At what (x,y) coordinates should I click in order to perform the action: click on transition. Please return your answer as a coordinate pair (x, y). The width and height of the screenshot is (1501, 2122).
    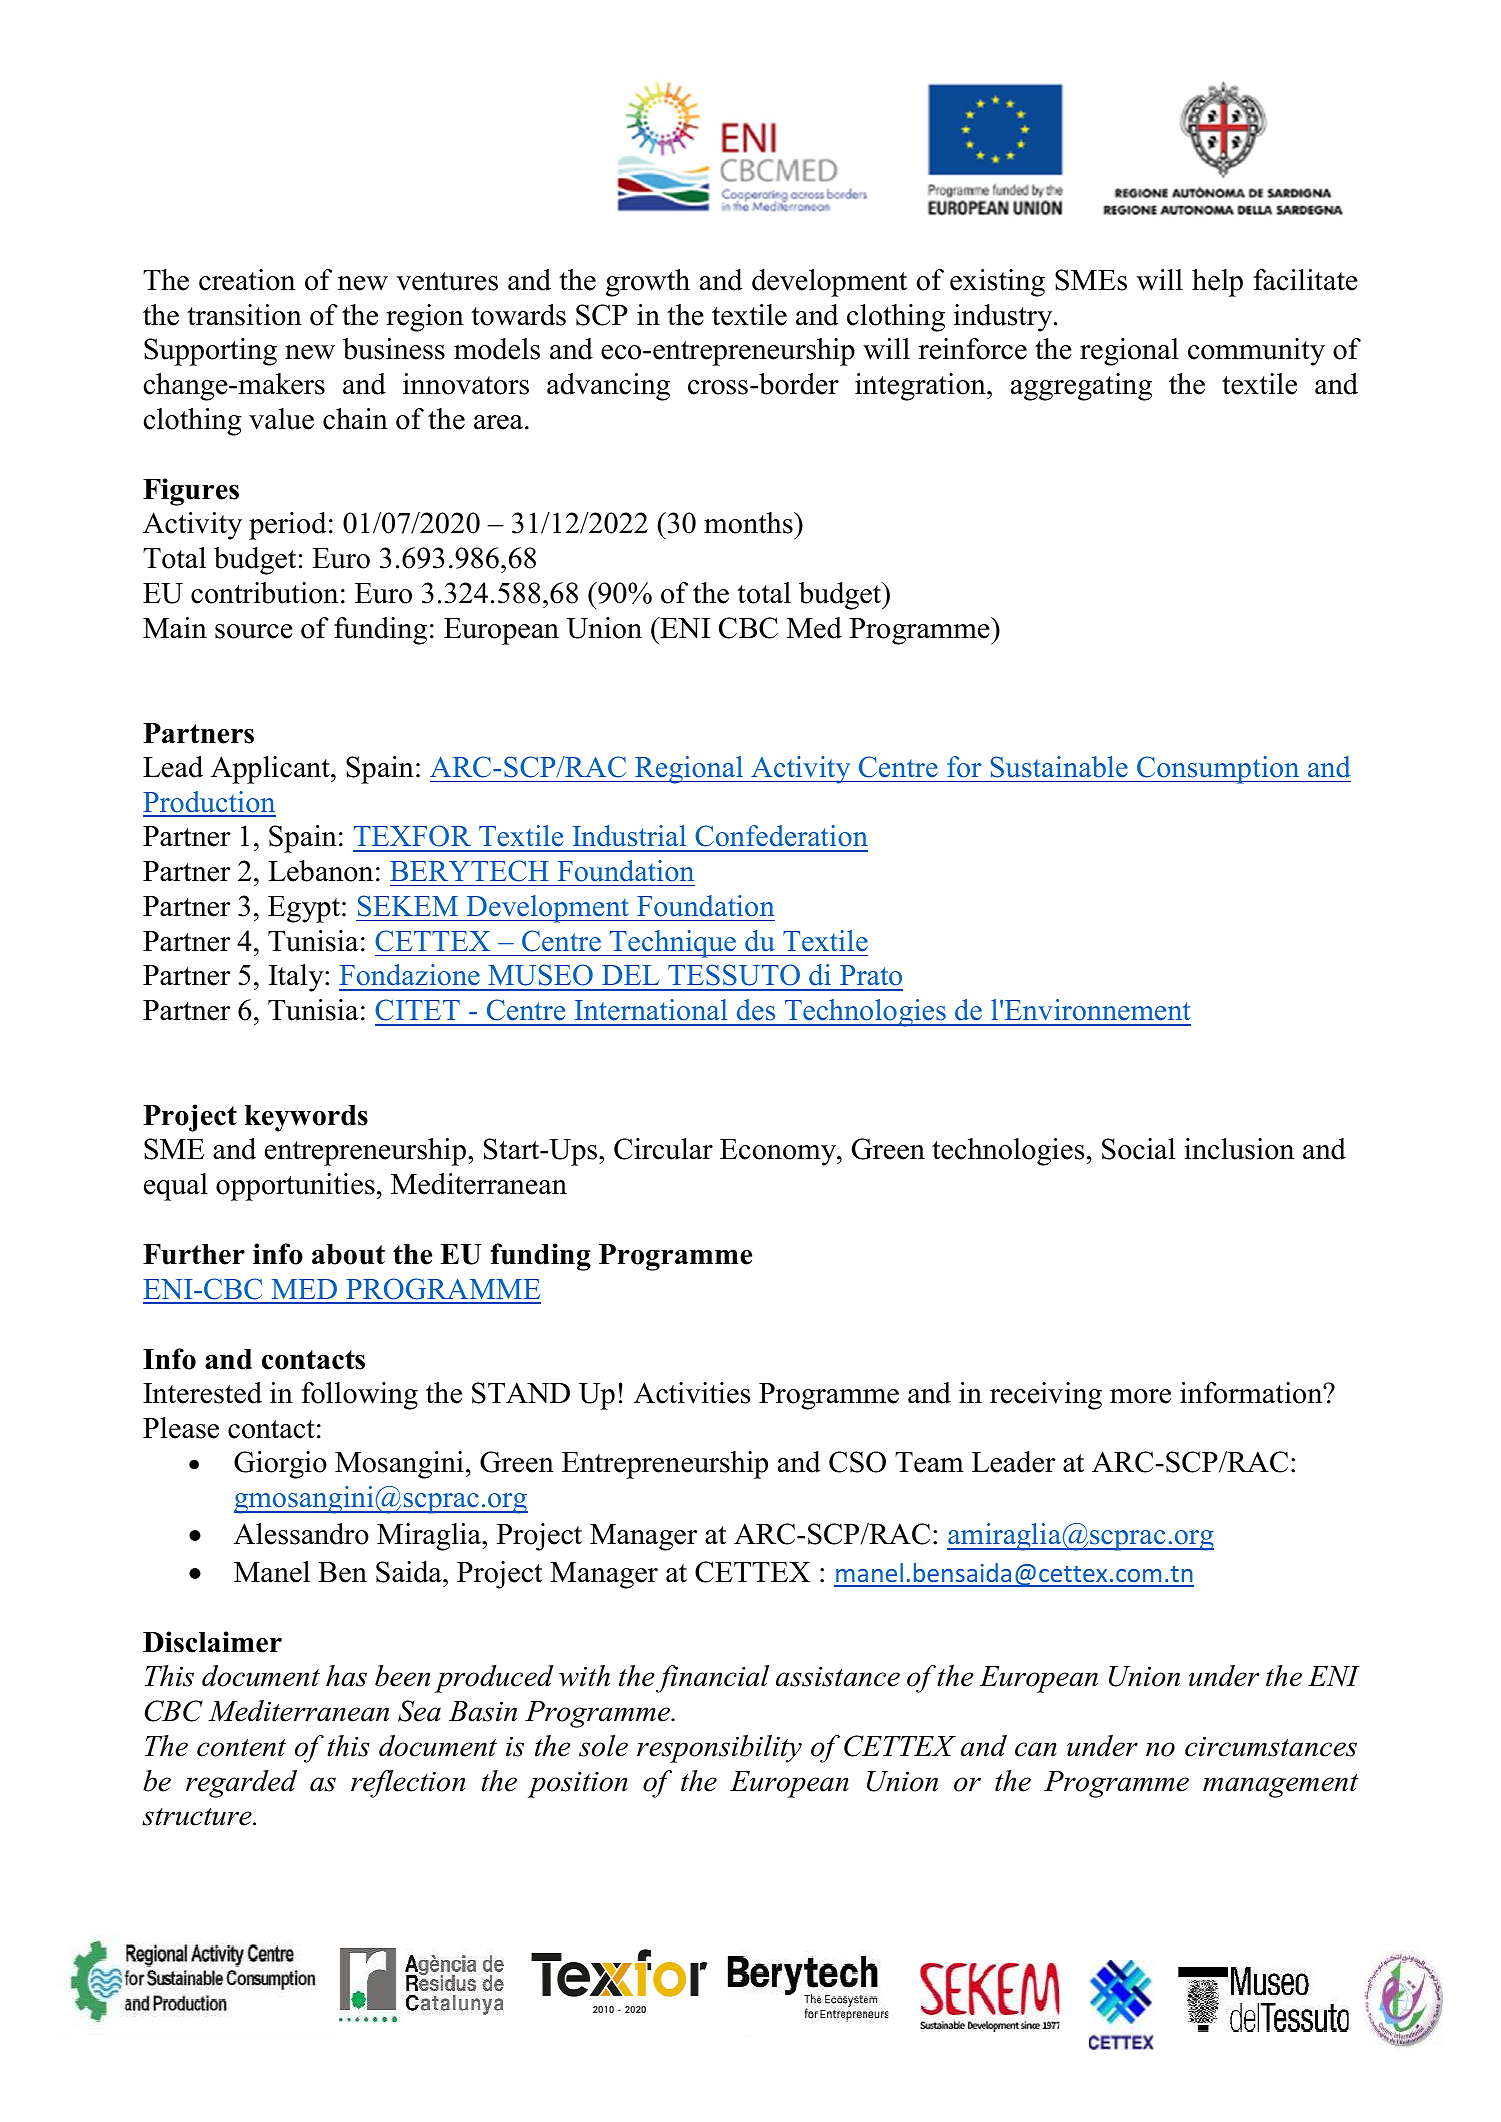
    Looking at the image, I should click on (244, 315).
